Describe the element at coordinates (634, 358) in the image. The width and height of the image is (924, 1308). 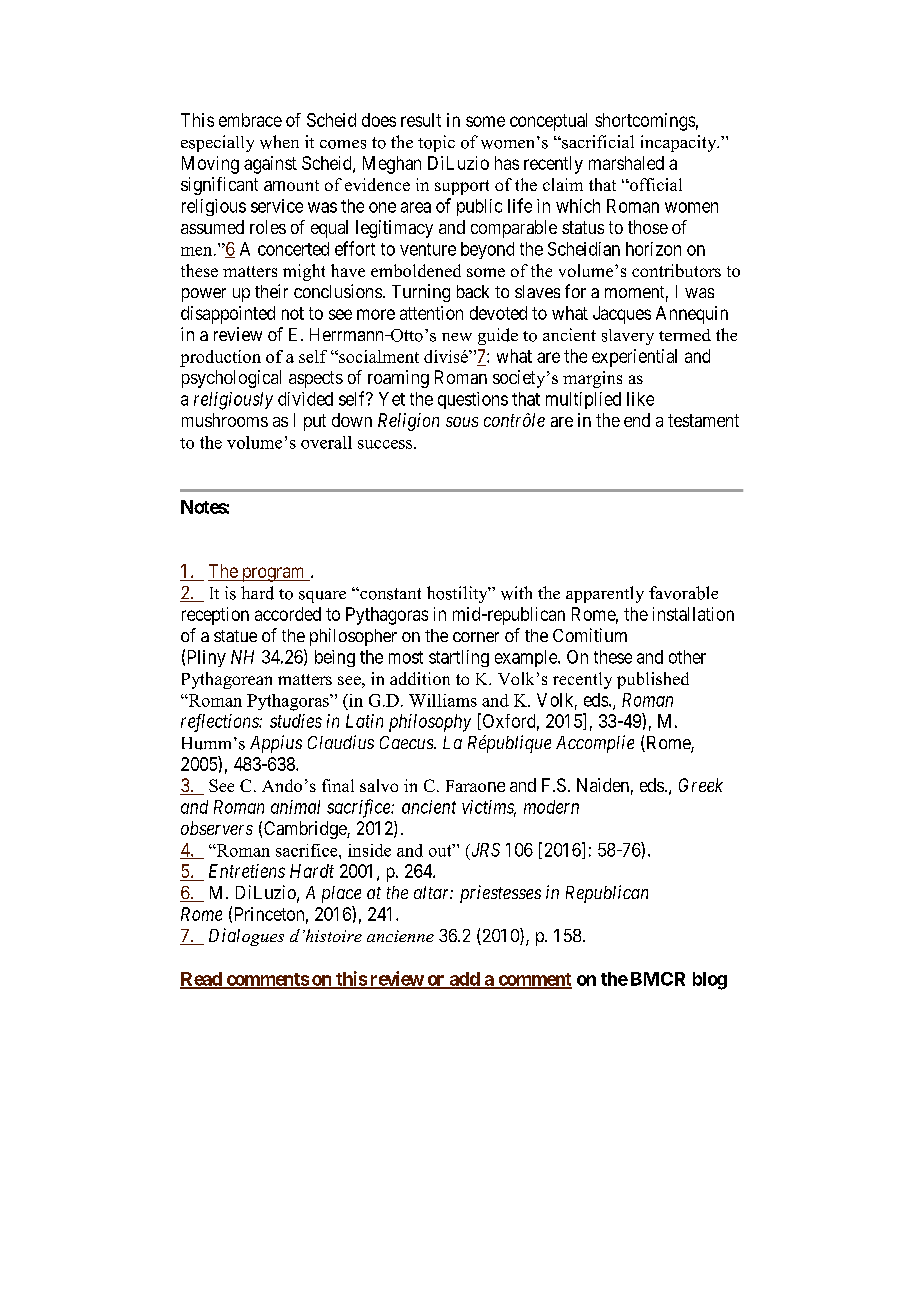
I see `experiential` at that location.
